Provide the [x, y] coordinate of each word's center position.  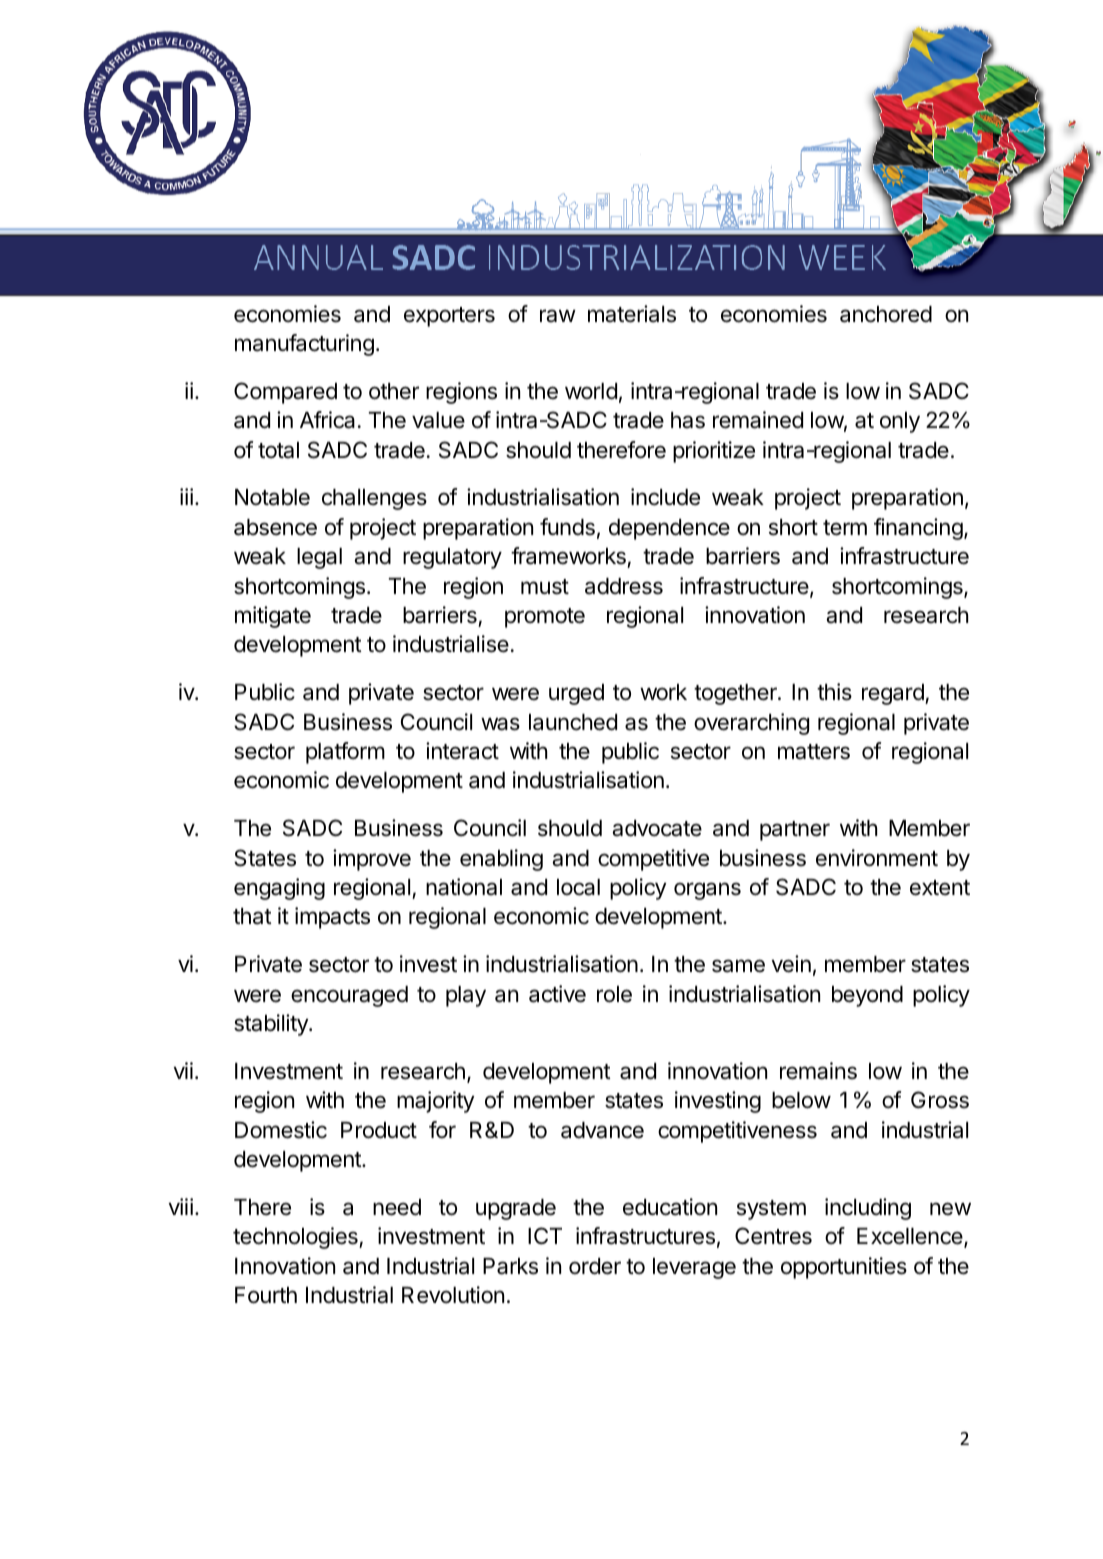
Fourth [266, 1295]
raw [558, 316]
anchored [886, 314]
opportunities [844, 1268]
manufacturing [304, 345]
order [595, 1266]
